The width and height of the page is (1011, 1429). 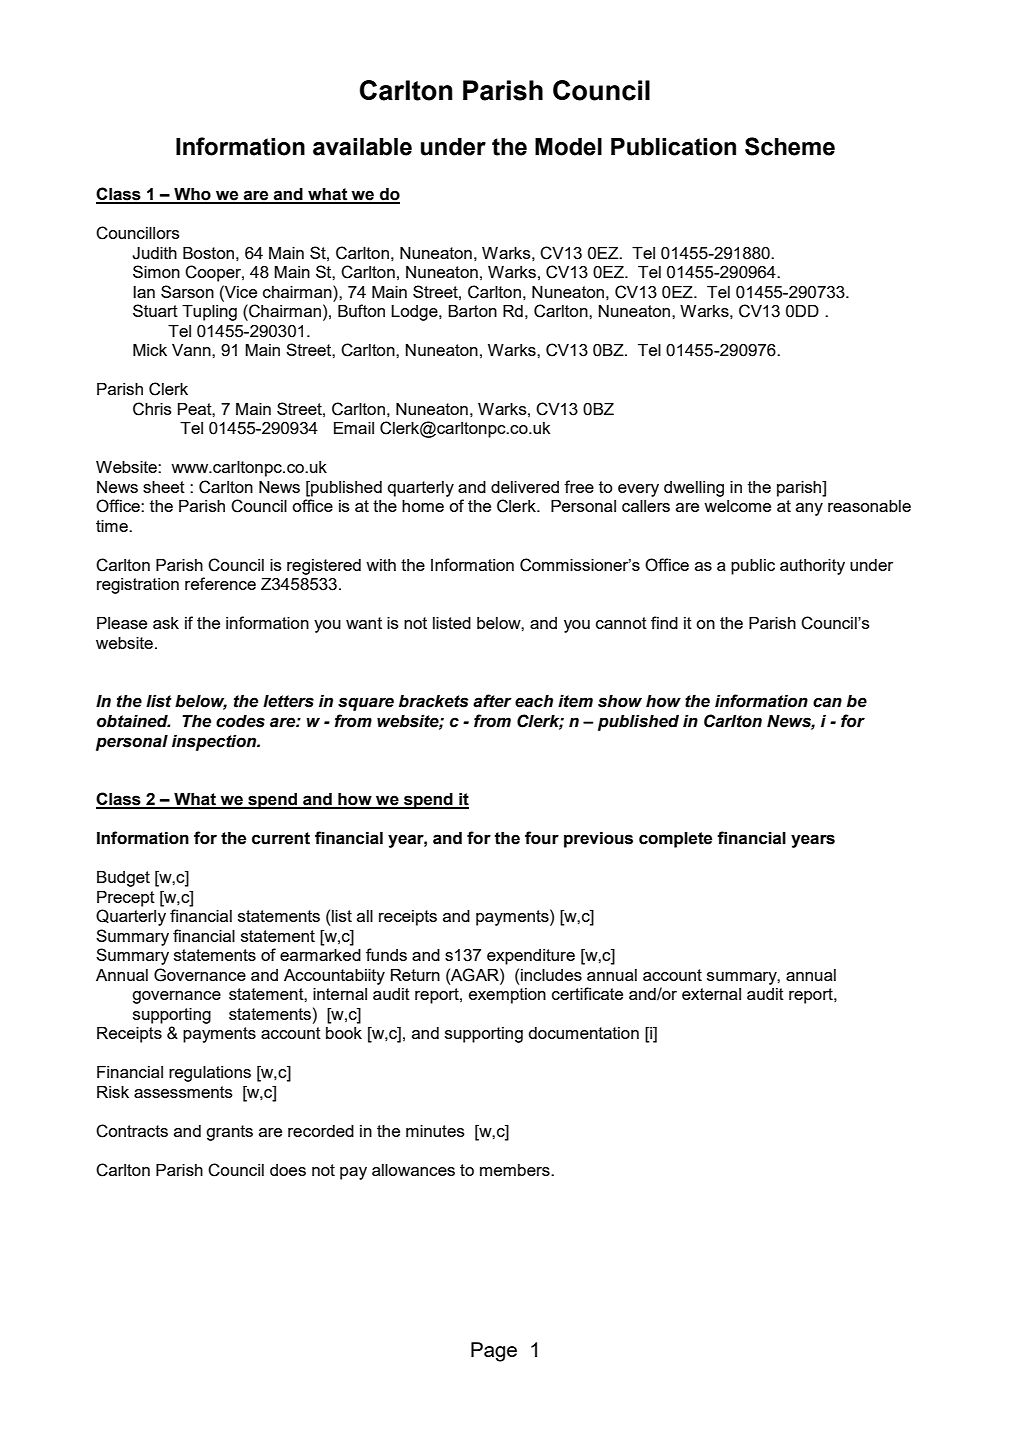 What do you see at coordinates (812, 567) in the page?
I see `authority` at bounding box center [812, 567].
